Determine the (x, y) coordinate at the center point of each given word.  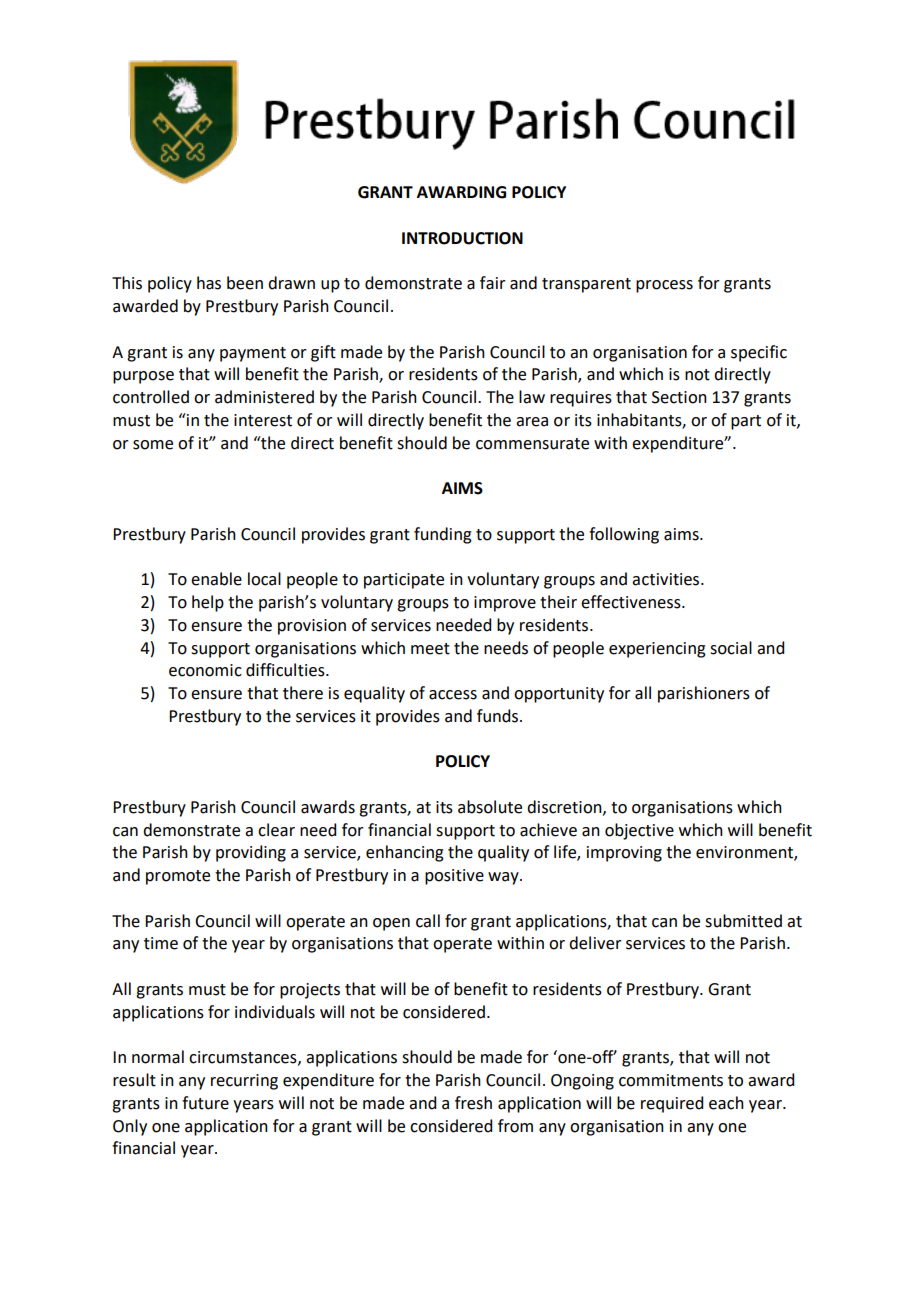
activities (667, 579)
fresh (473, 1103)
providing (251, 853)
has (209, 283)
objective (639, 831)
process (664, 286)
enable (216, 579)
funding (443, 535)
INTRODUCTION (462, 238)
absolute (490, 807)
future (205, 1103)
